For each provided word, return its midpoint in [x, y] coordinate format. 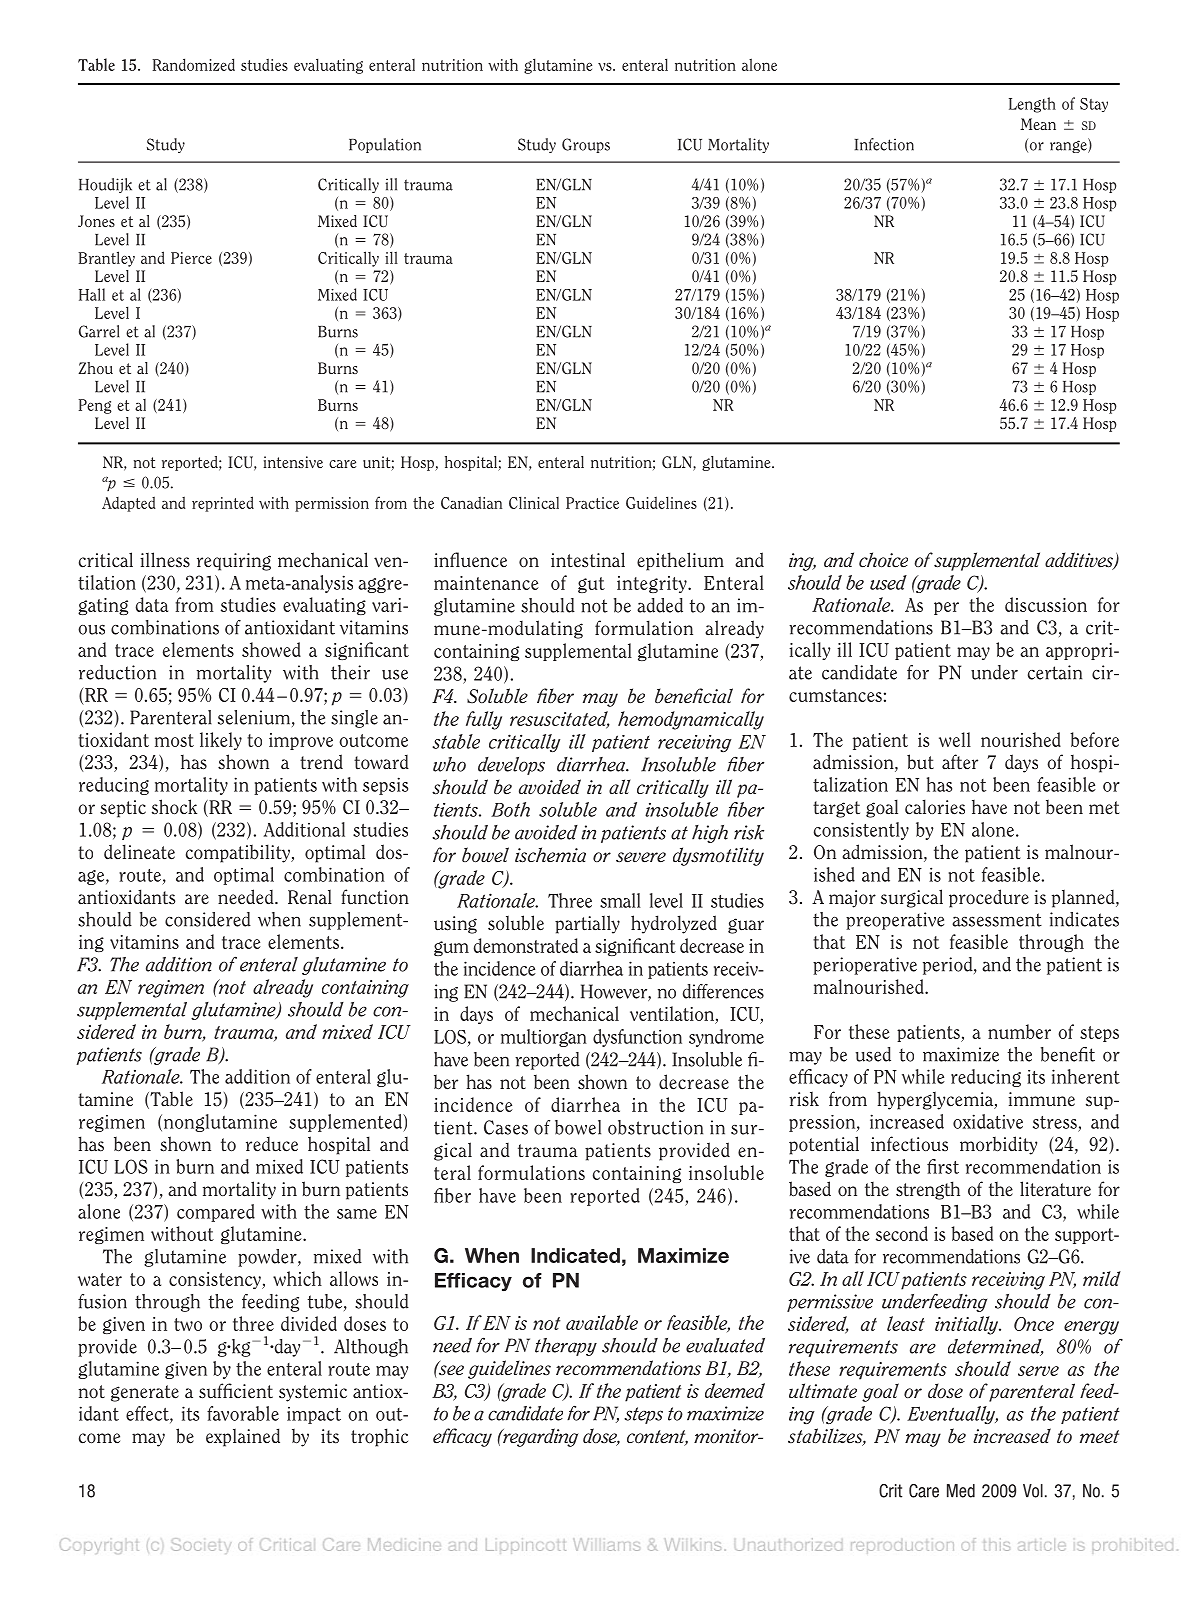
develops [511, 766]
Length [1032, 105]
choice [883, 560]
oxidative [988, 1121]
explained [243, 1437]
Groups [586, 145]
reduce [272, 1144]
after [960, 762]
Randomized [193, 64]
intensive [293, 462]
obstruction [655, 1127]
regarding [539, 1437]
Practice [592, 503]
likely [221, 741]
